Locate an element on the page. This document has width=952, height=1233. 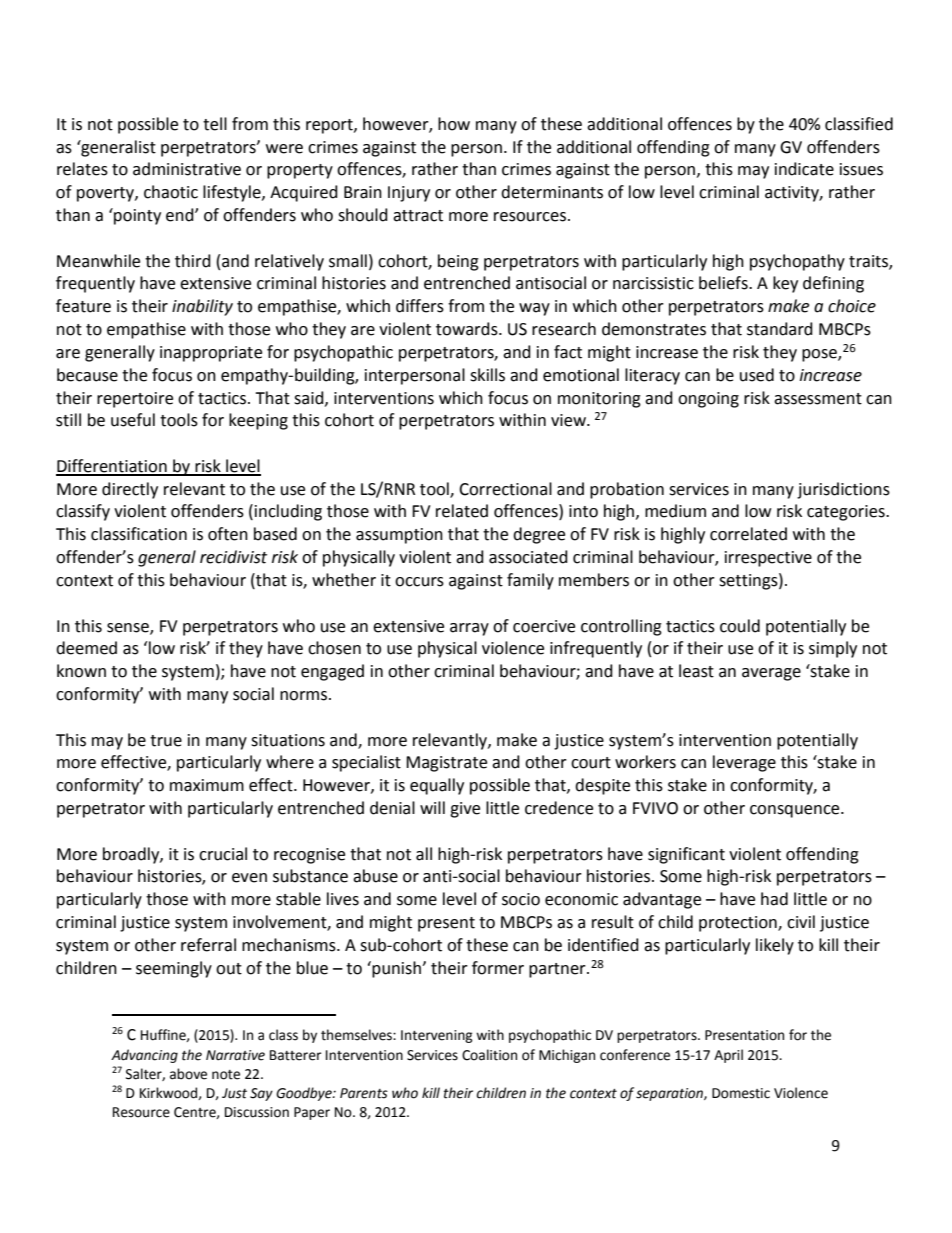
Injury is located at coordinates (409, 194).
